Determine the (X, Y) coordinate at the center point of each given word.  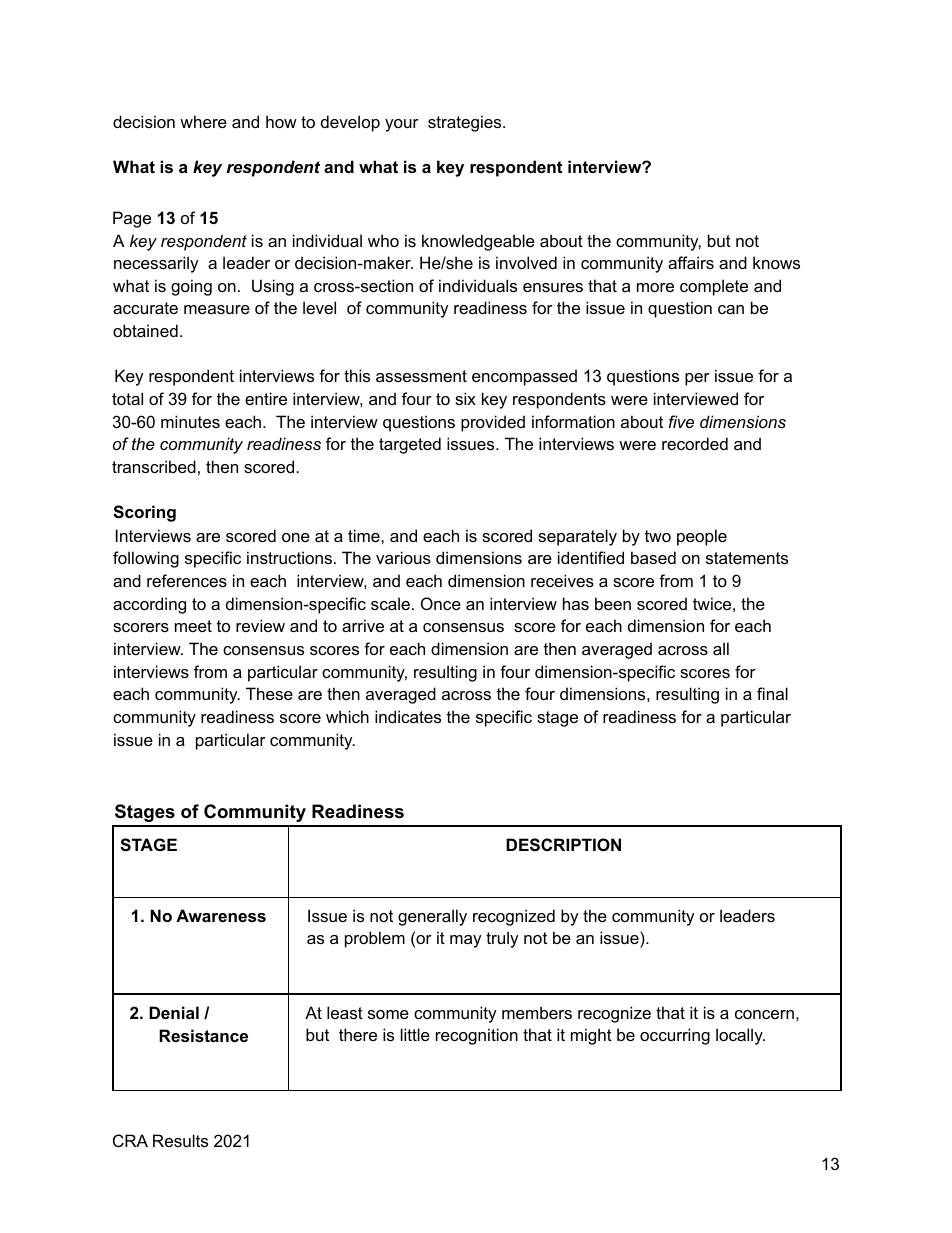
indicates (408, 716)
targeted (410, 445)
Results (180, 1140)
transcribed (154, 466)
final (772, 693)
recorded (695, 443)
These (269, 693)
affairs (691, 262)
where (203, 121)
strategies (466, 123)
